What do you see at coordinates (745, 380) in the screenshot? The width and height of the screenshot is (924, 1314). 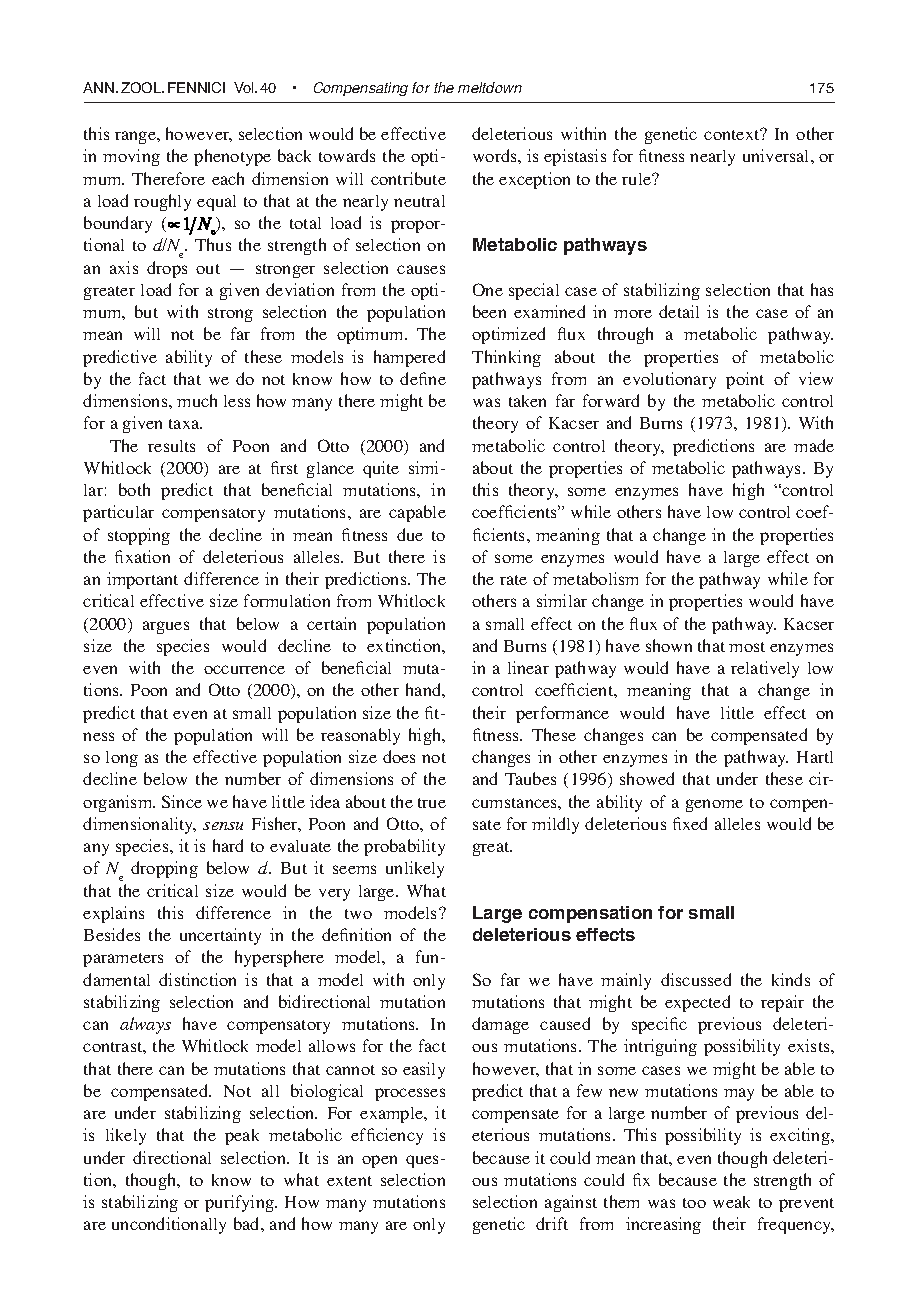 I see `point` at bounding box center [745, 380].
